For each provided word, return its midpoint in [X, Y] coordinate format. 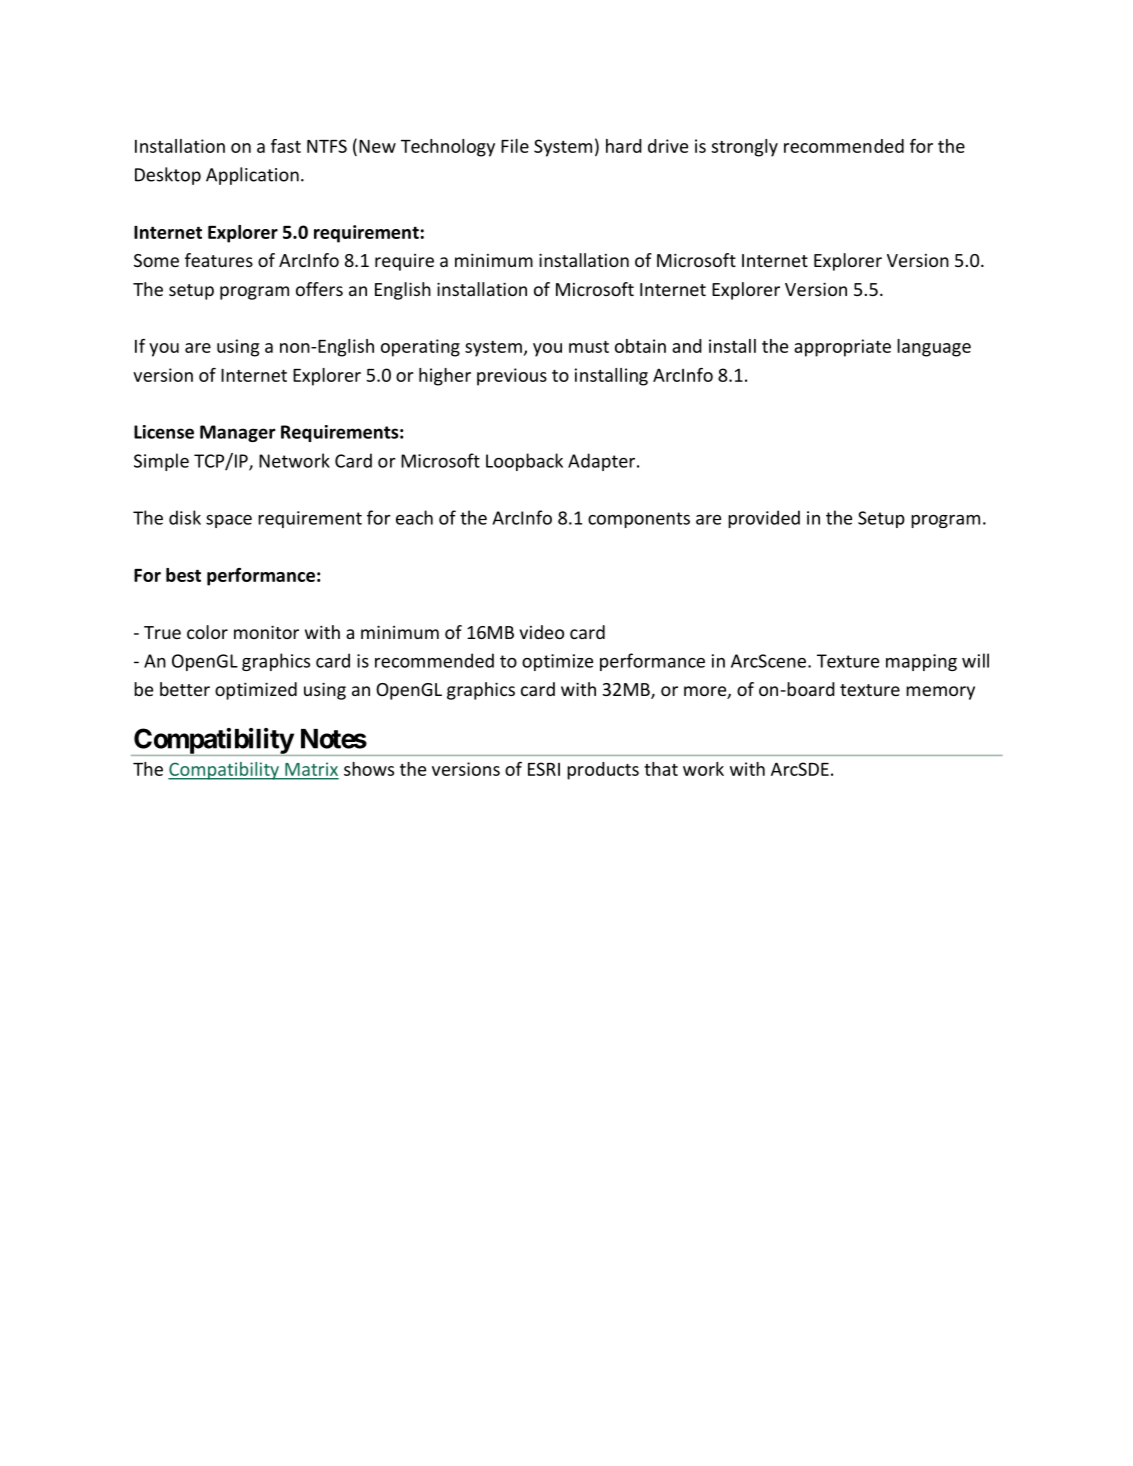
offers [319, 289]
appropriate [842, 348]
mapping [921, 662]
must [589, 347]
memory [940, 693]
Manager [238, 433]
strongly [745, 148]
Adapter [603, 462]
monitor [266, 632]
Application [252, 176]
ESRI [544, 769]
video [541, 632]
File [515, 146]
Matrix [311, 770]
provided [764, 519]
